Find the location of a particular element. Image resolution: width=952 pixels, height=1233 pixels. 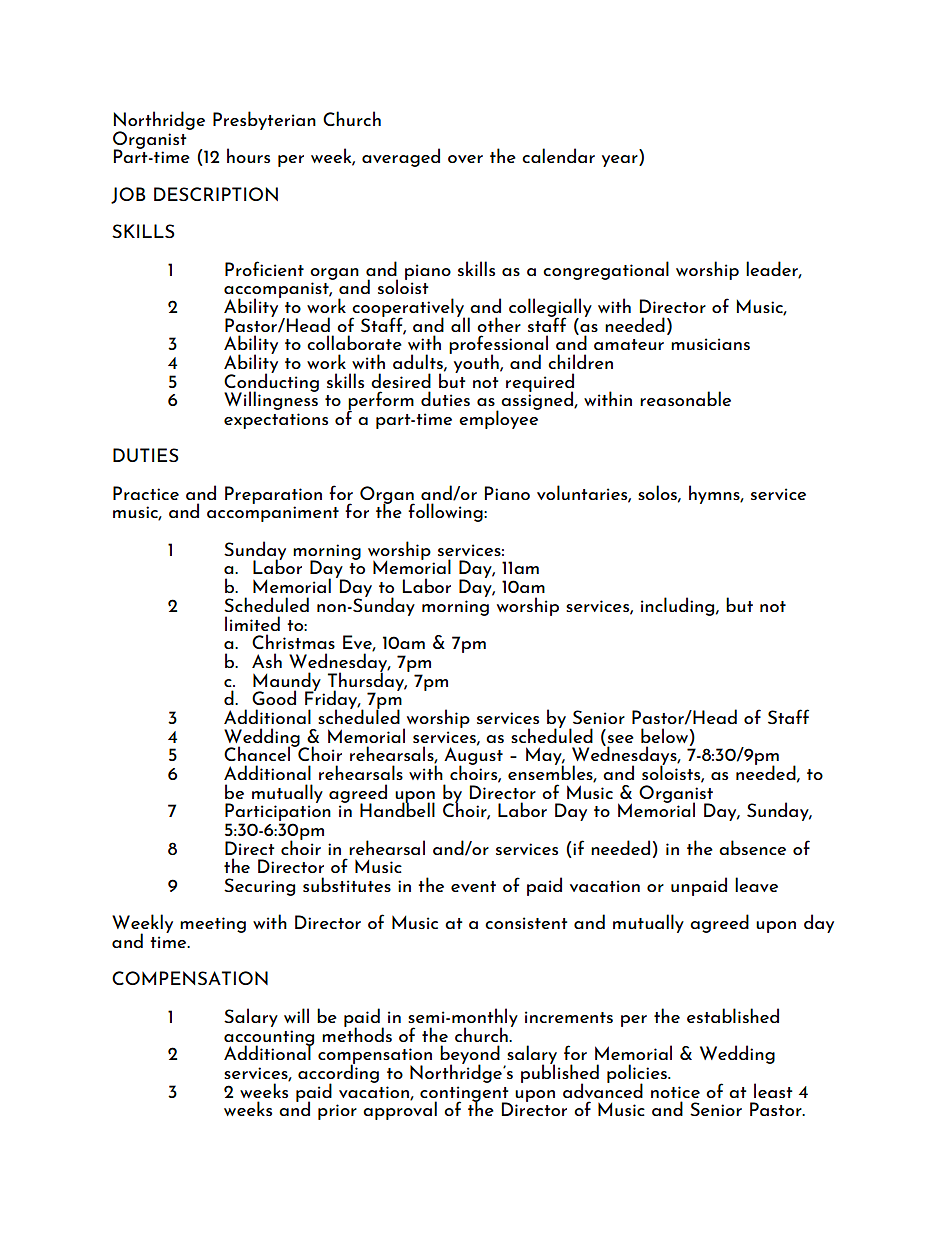

August is located at coordinates (473, 756).
